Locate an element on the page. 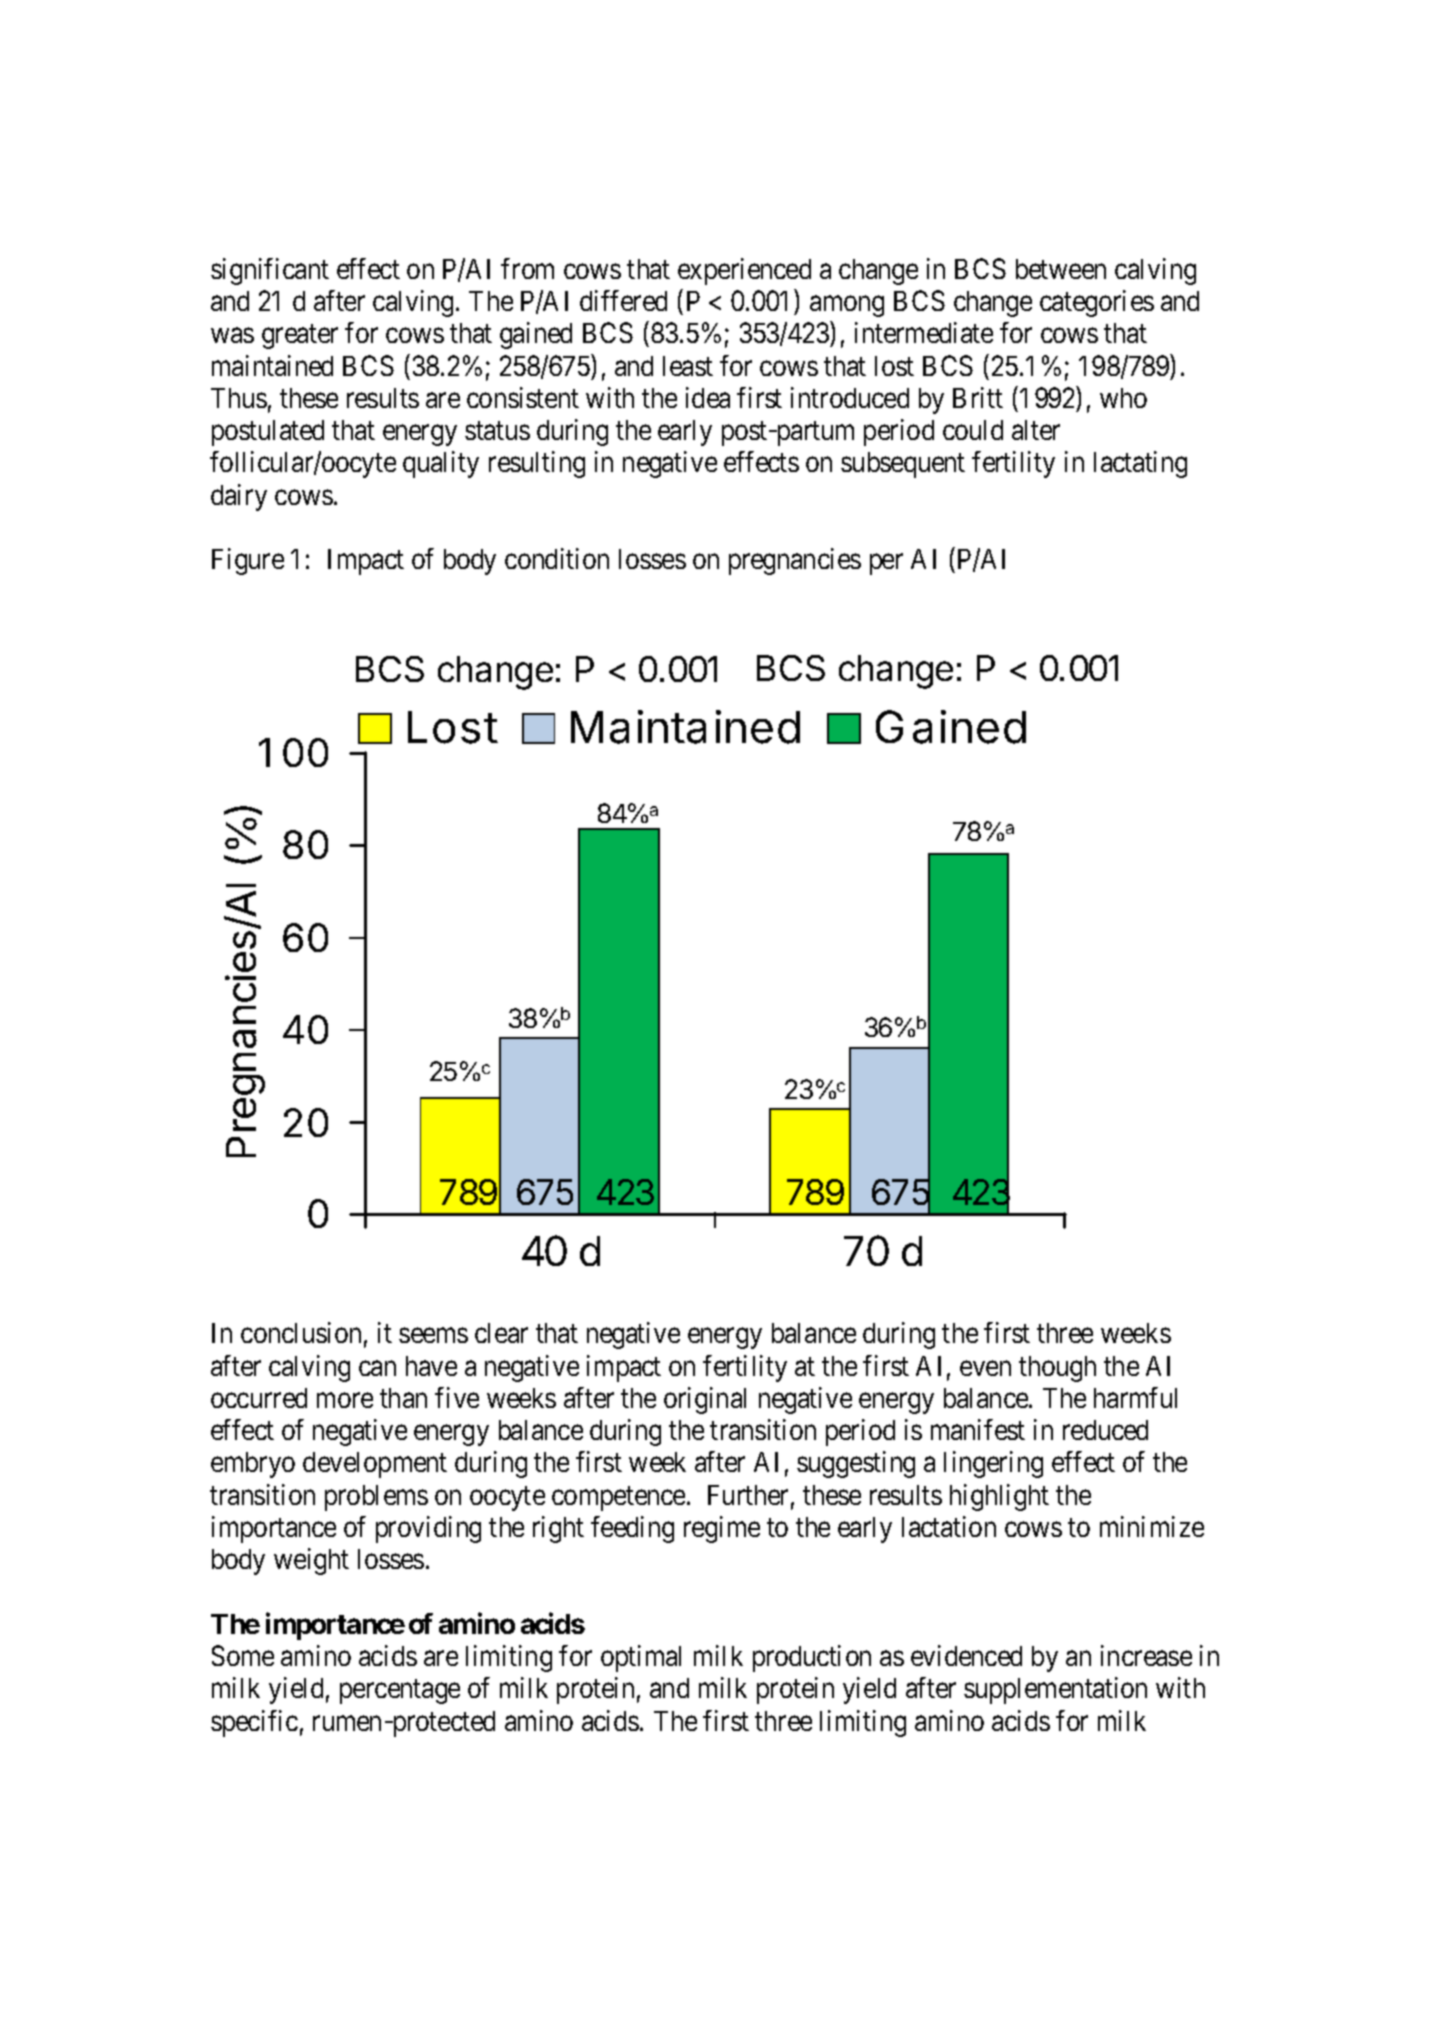 This image has height=2022, width=1429. though is located at coordinates (1057, 1369).
